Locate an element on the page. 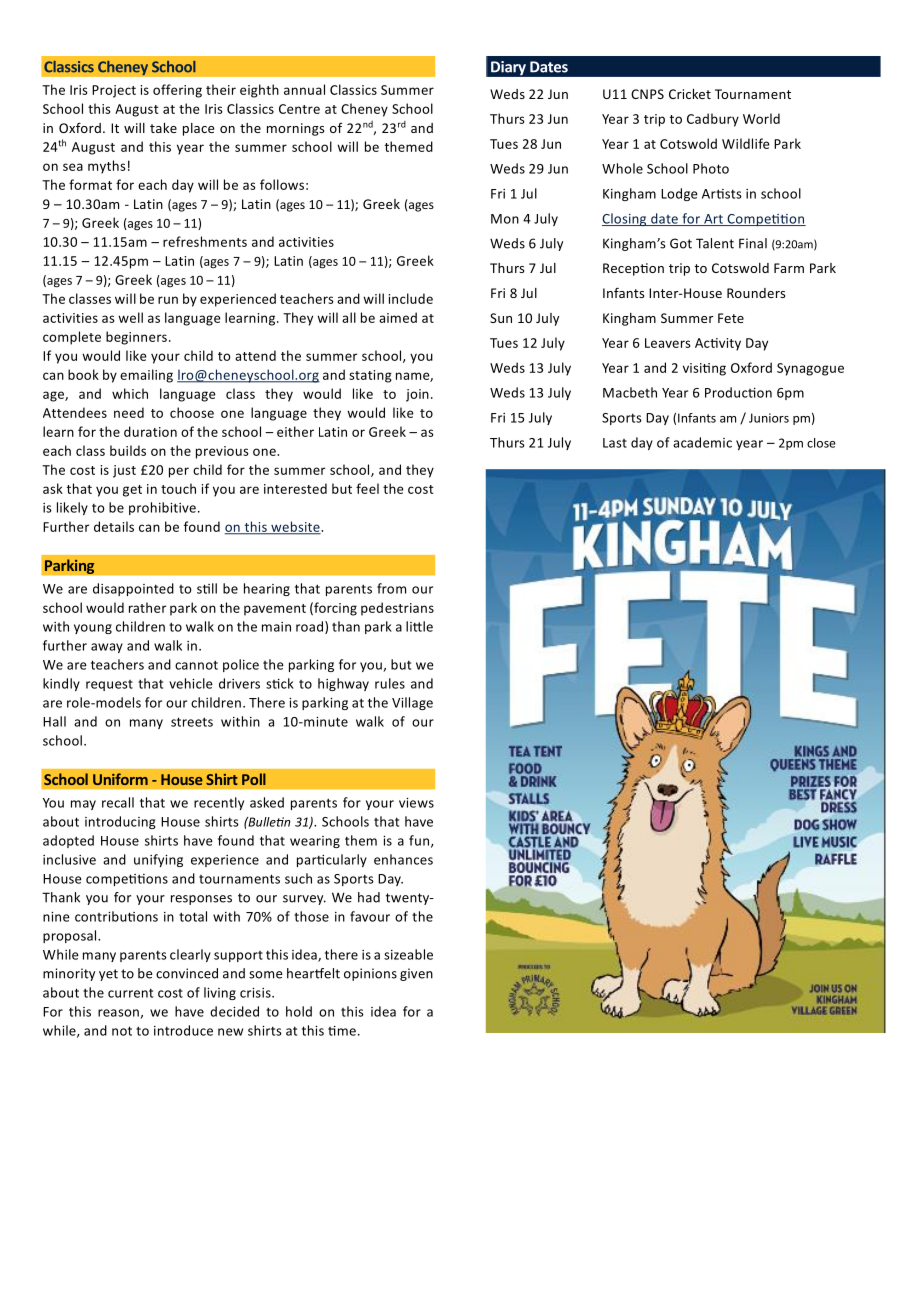 This page has width=924, height=1308. current is located at coordinates (130, 993).
